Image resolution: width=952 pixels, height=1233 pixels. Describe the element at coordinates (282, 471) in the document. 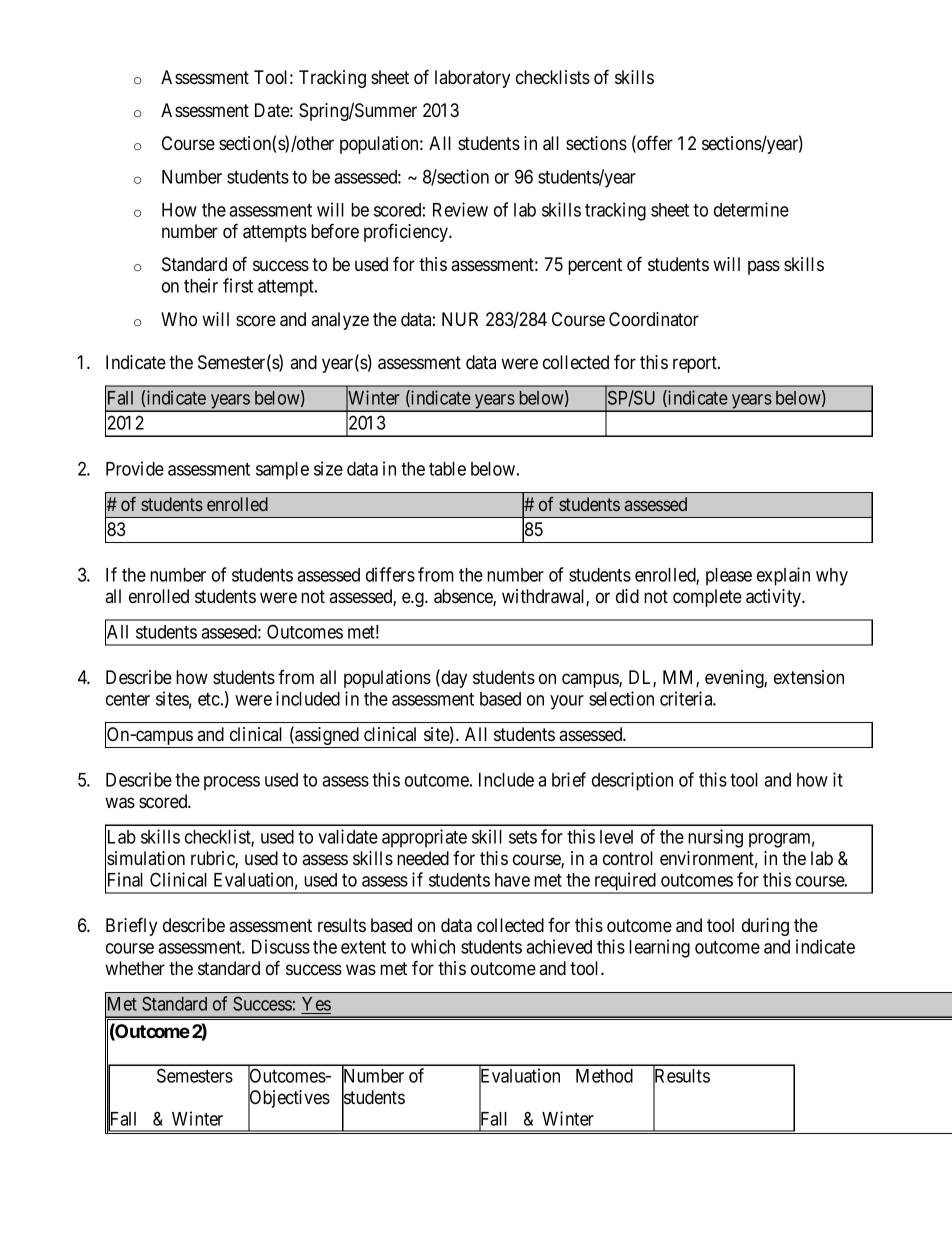

I see `sample` at that location.
